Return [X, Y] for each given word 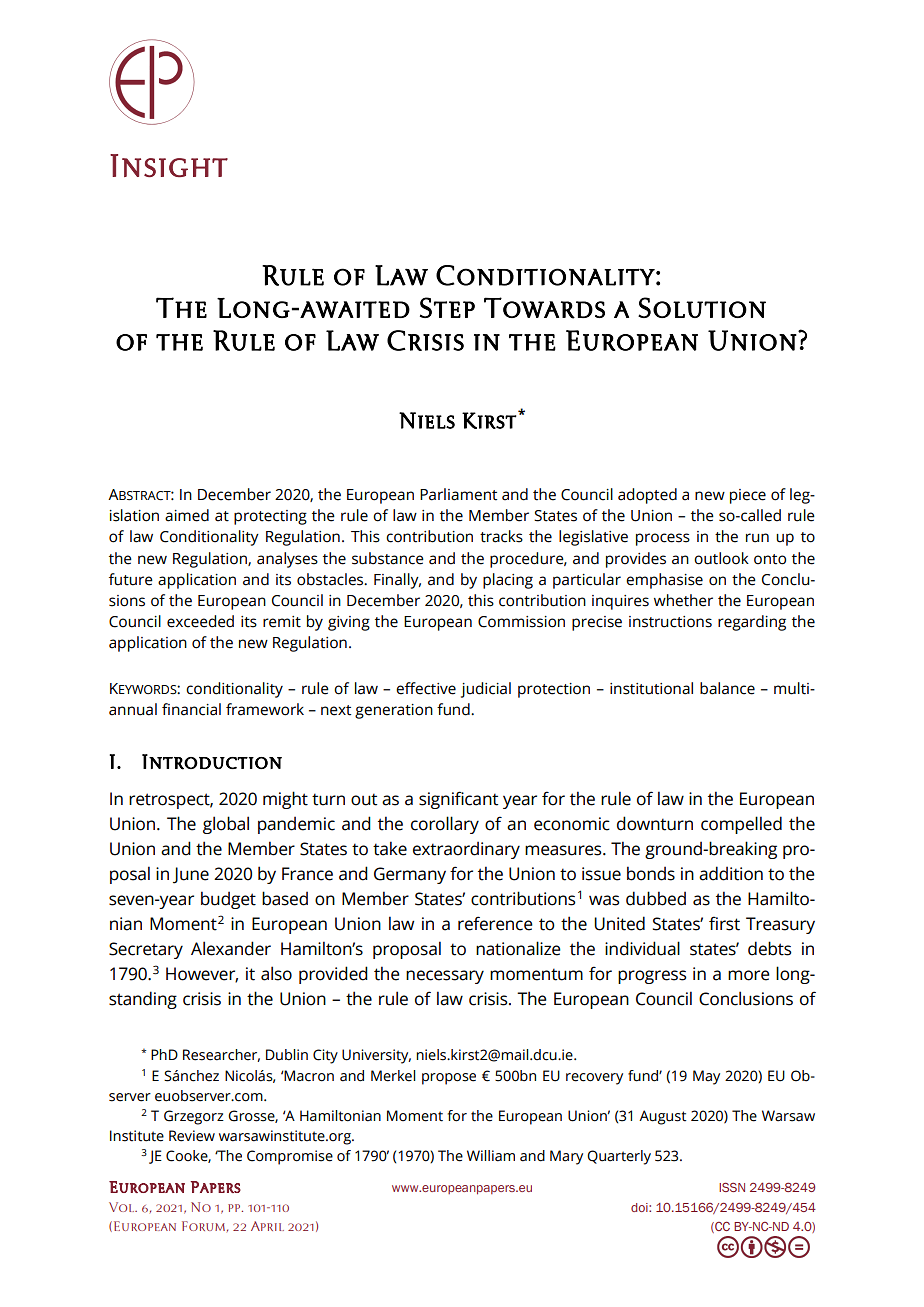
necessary [445, 977]
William [491, 1156]
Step [447, 307]
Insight [169, 165]
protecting [270, 517]
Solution [702, 307]
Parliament [458, 494]
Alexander [231, 948]
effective [426, 688]
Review [192, 1136]
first [724, 923]
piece [748, 496]
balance [727, 688]
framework [265, 709]
